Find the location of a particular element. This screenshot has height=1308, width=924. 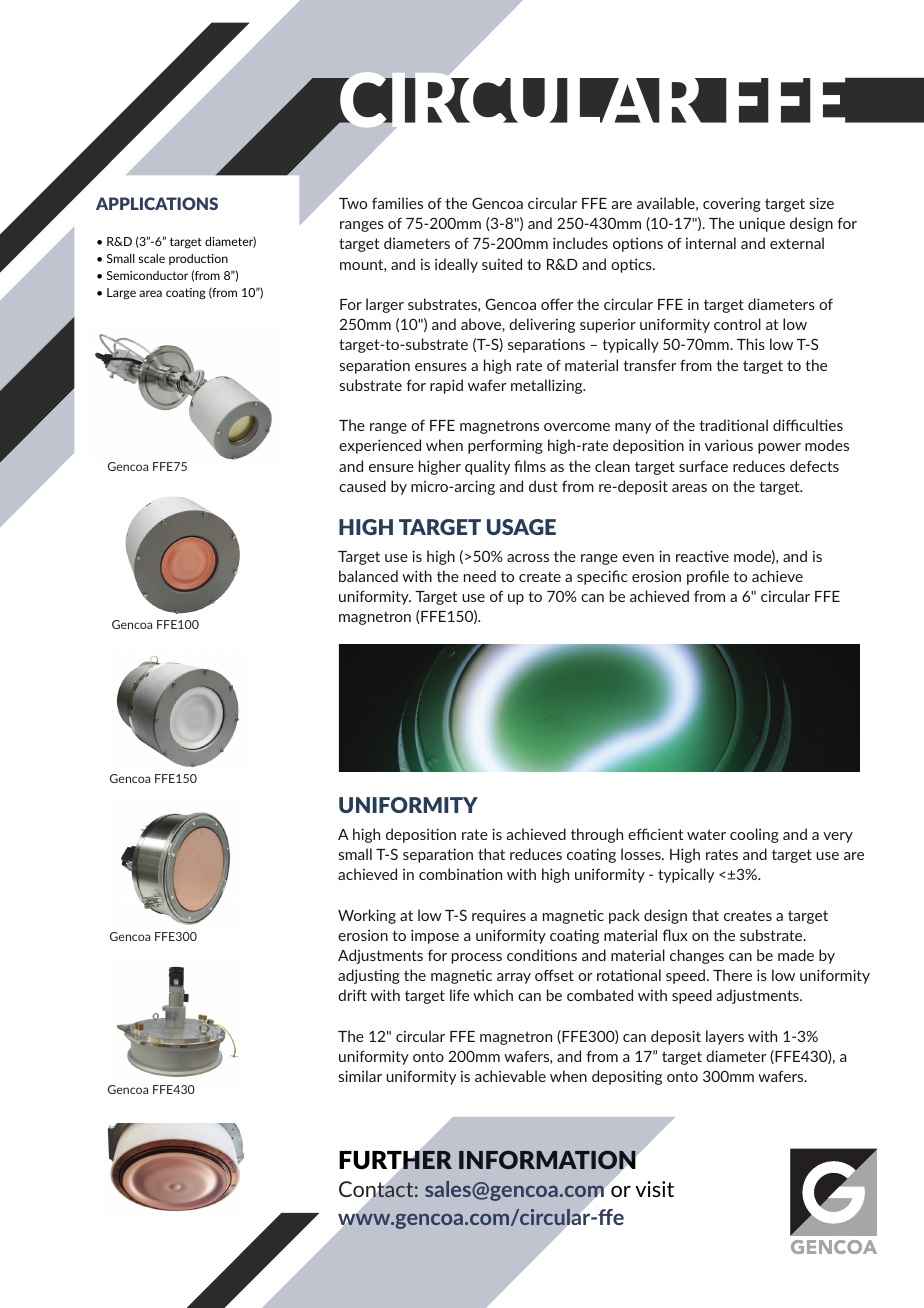

achievable is located at coordinates (510, 1076).
